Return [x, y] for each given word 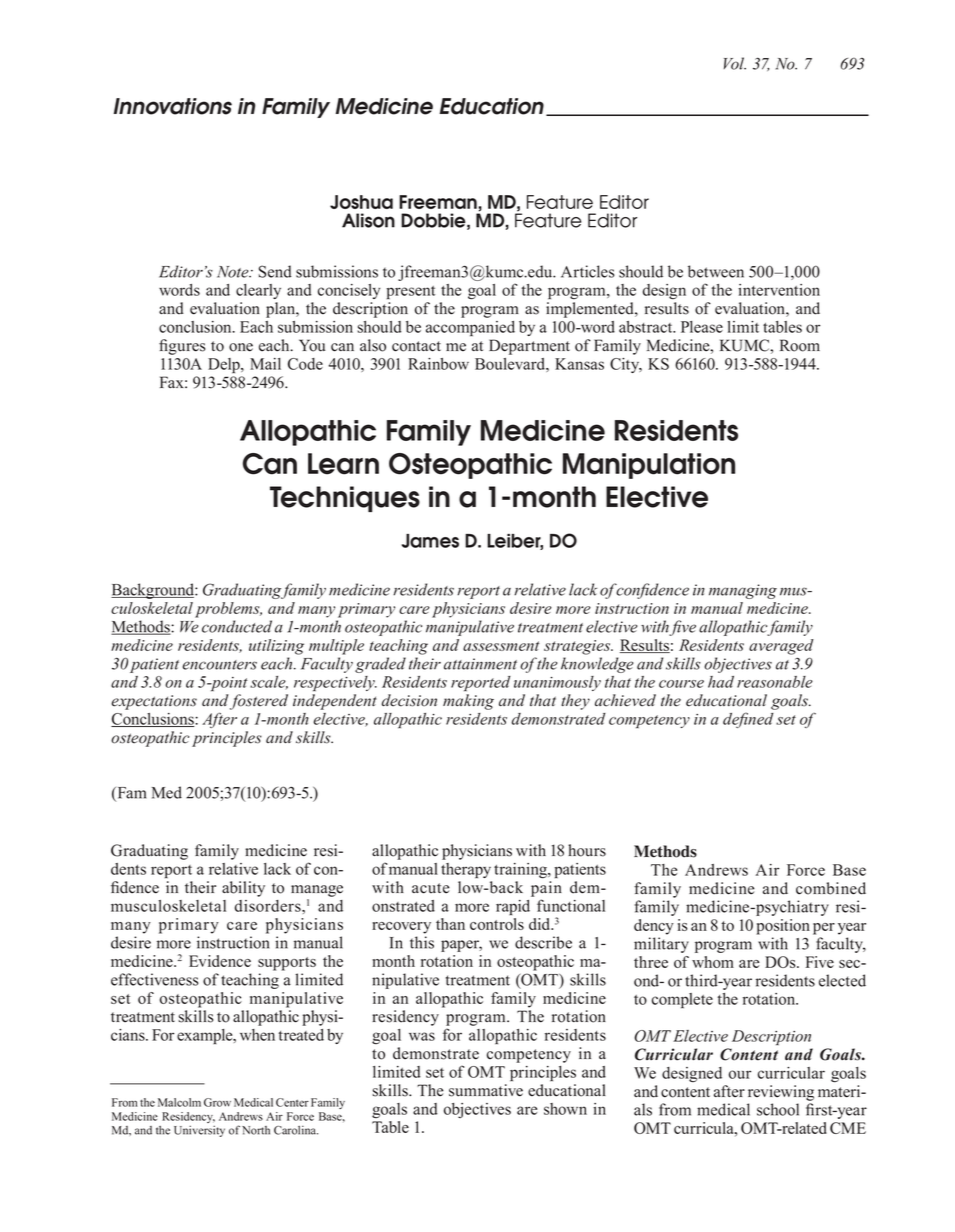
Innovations [173, 106]
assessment [501, 646]
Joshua [361, 202]
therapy [466, 870]
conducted [237, 626]
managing [743, 591]
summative [486, 1090]
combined [831, 888]
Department [529, 347]
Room [800, 345]
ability [243, 889]
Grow [217, 1102]
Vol [735, 63]
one [241, 347]
